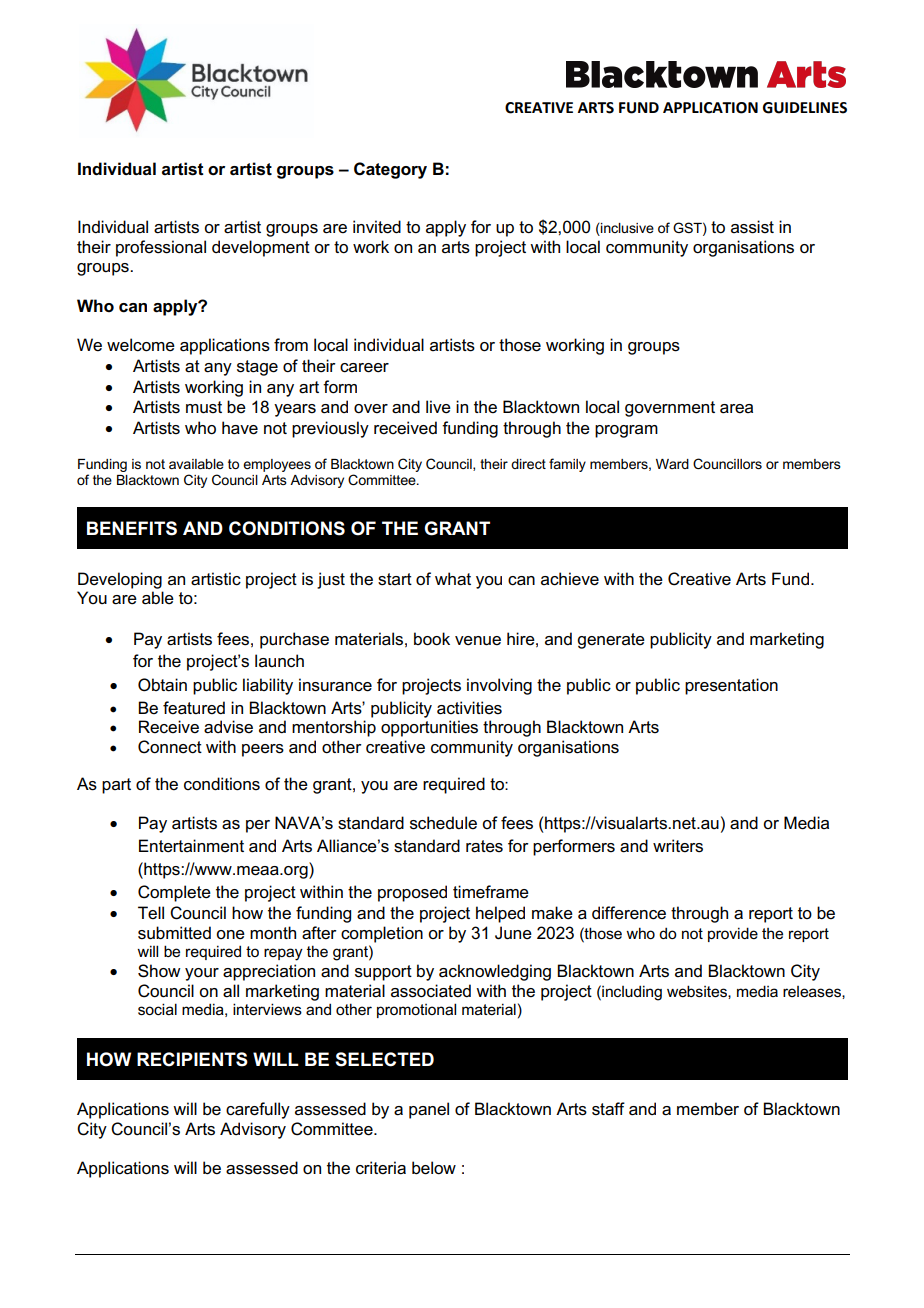 The image size is (924, 1308). Describe the element at coordinates (390, 170) in the screenshot. I see `Category` at that location.
